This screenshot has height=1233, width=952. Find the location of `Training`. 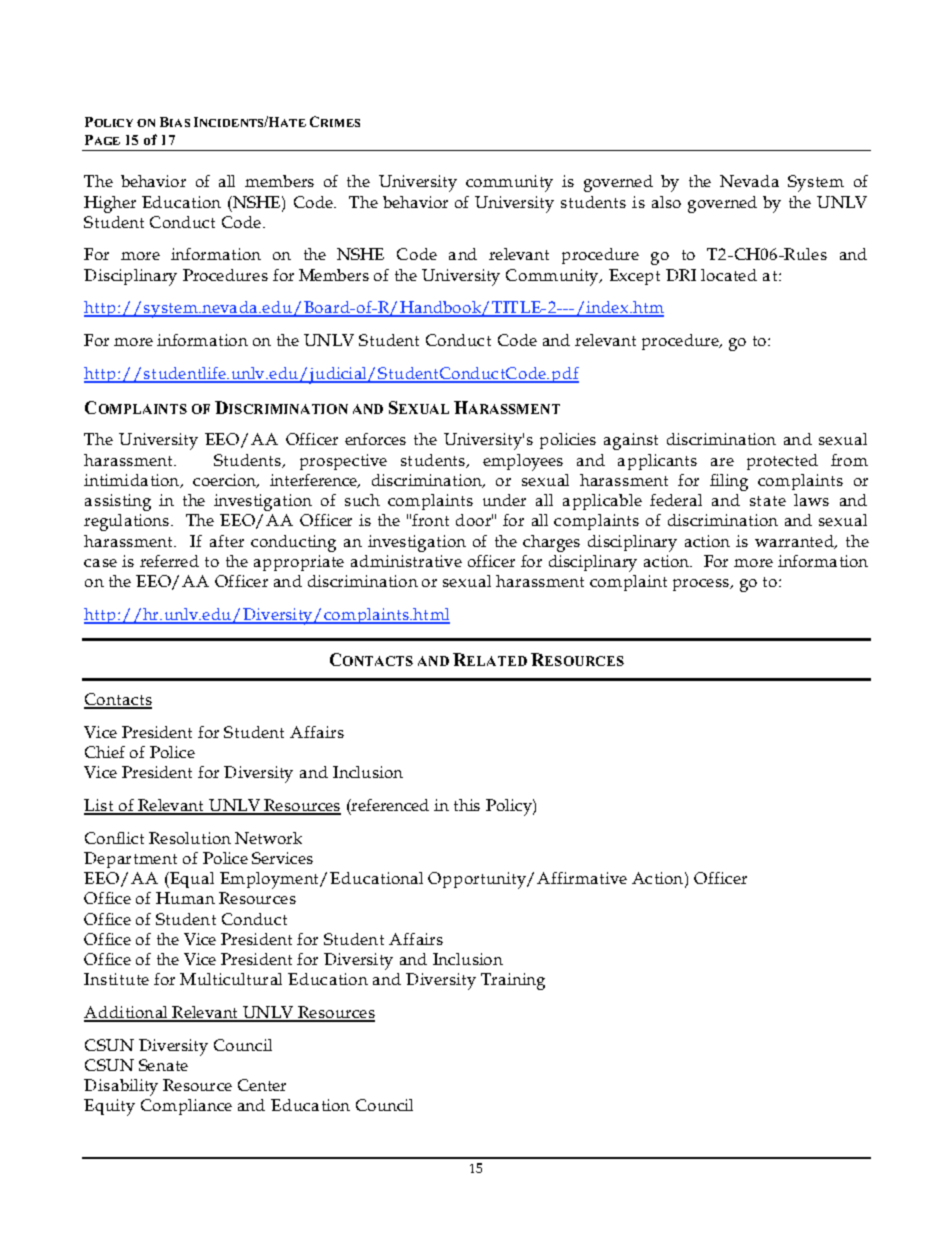

Training is located at coordinates (513, 981).
